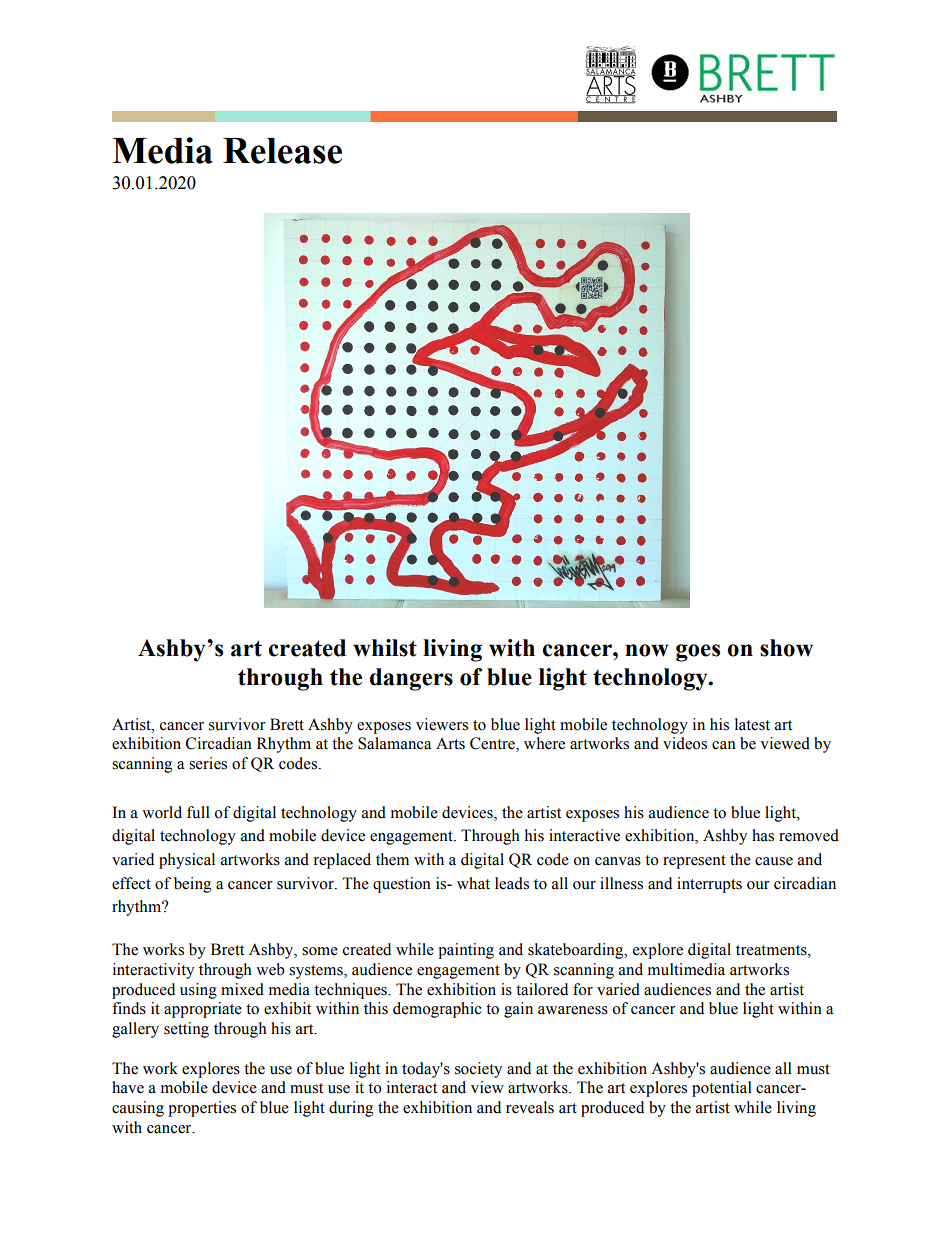  What do you see at coordinates (385, 648) in the page?
I see `whilst` at bounding box center [385, 648].
